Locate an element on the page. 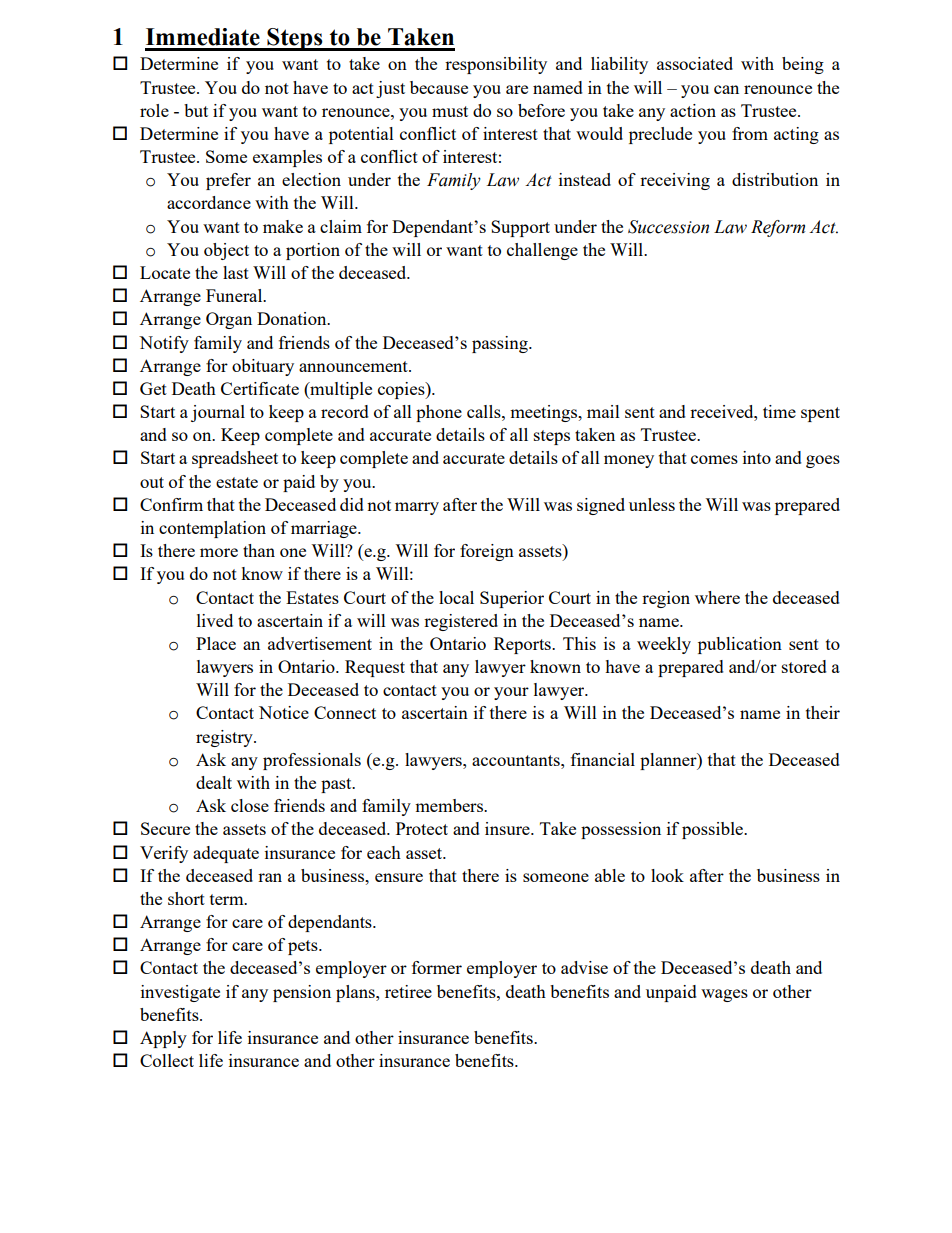  can is located at coordinates (726, 89).
